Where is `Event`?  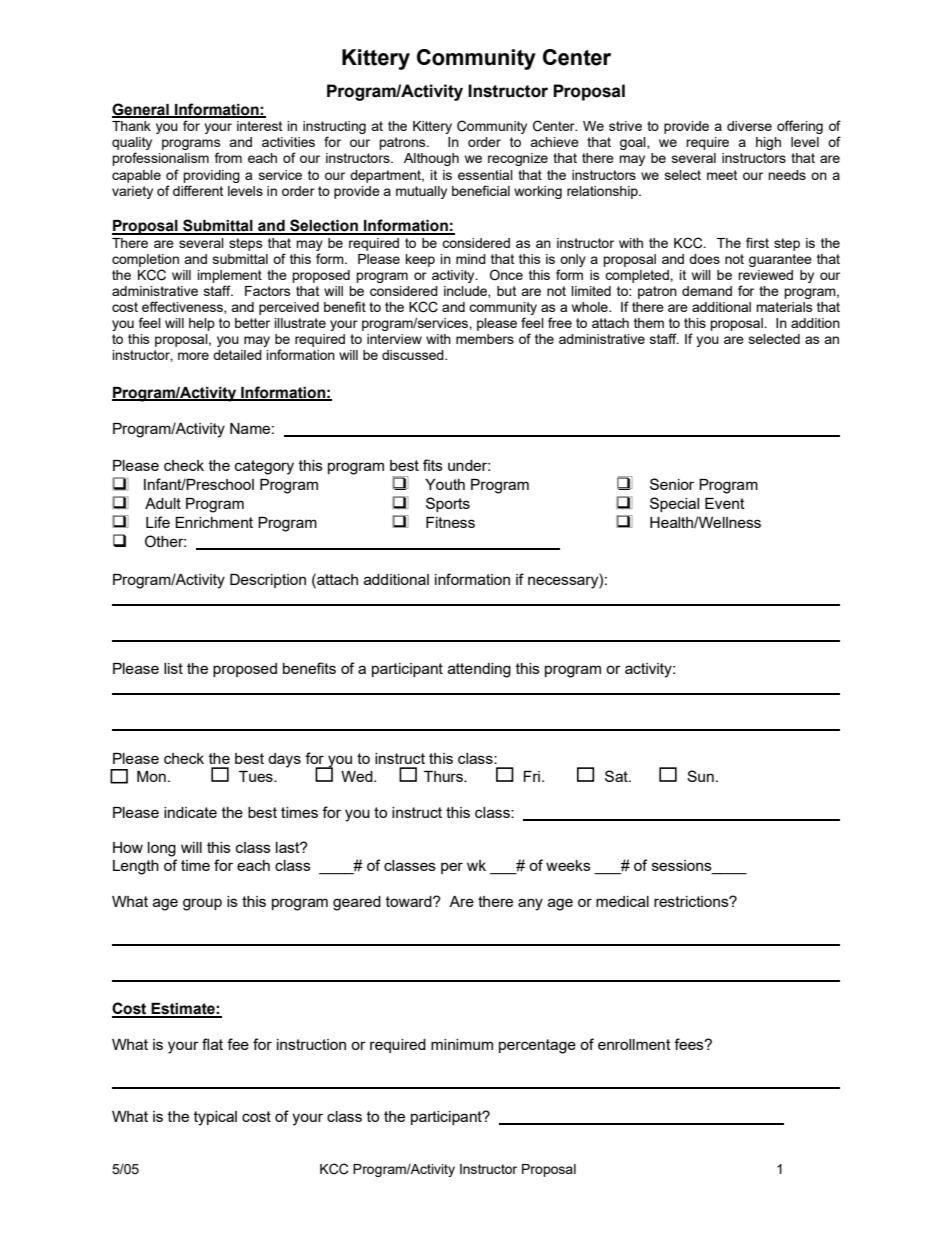 Event is located at coordinates (725, 503).
